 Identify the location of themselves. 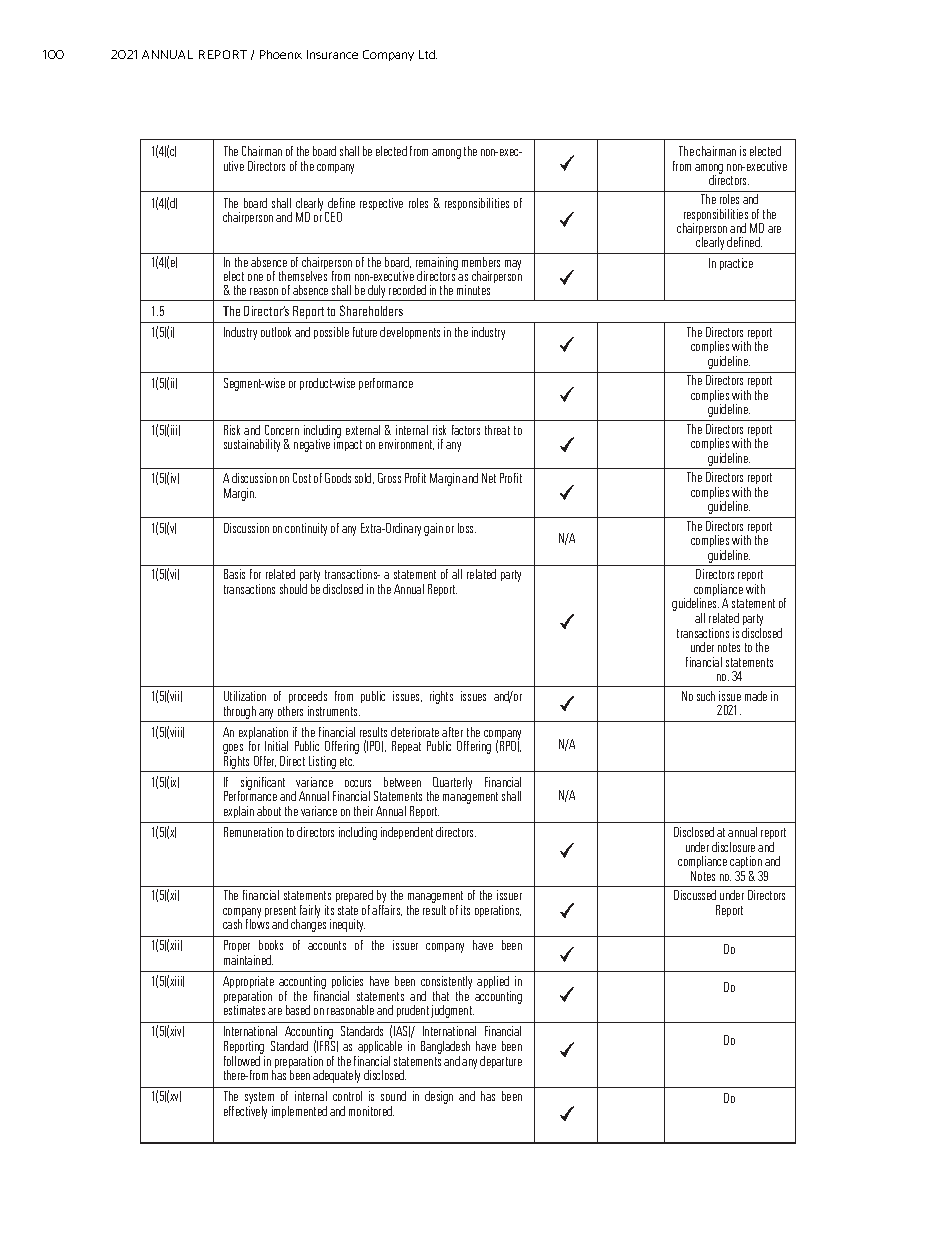
(303, 276).
